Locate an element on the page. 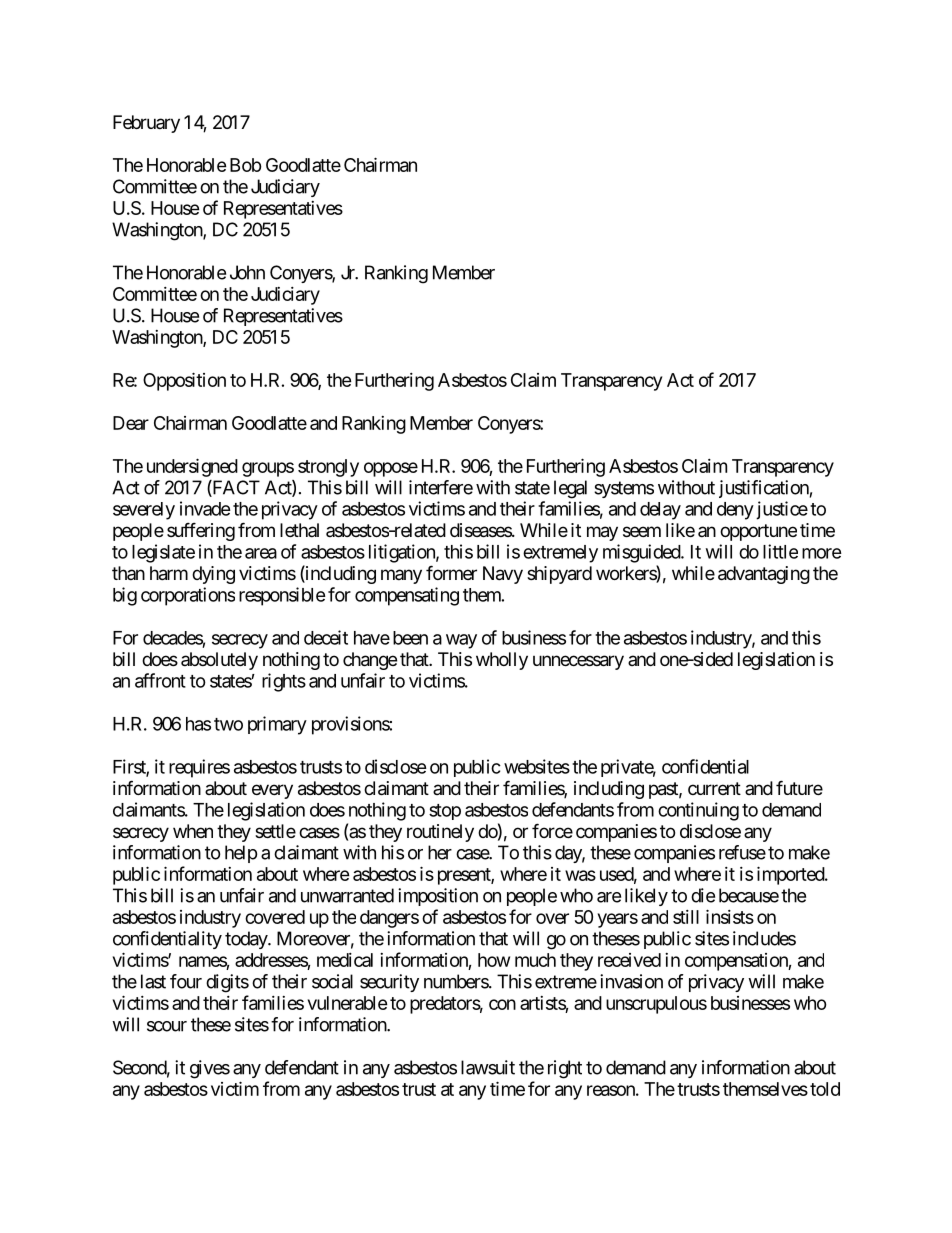 Image resolution: width=952 pixels, height=1233 pixels. undersigned is located at coordinates (192, 467).
